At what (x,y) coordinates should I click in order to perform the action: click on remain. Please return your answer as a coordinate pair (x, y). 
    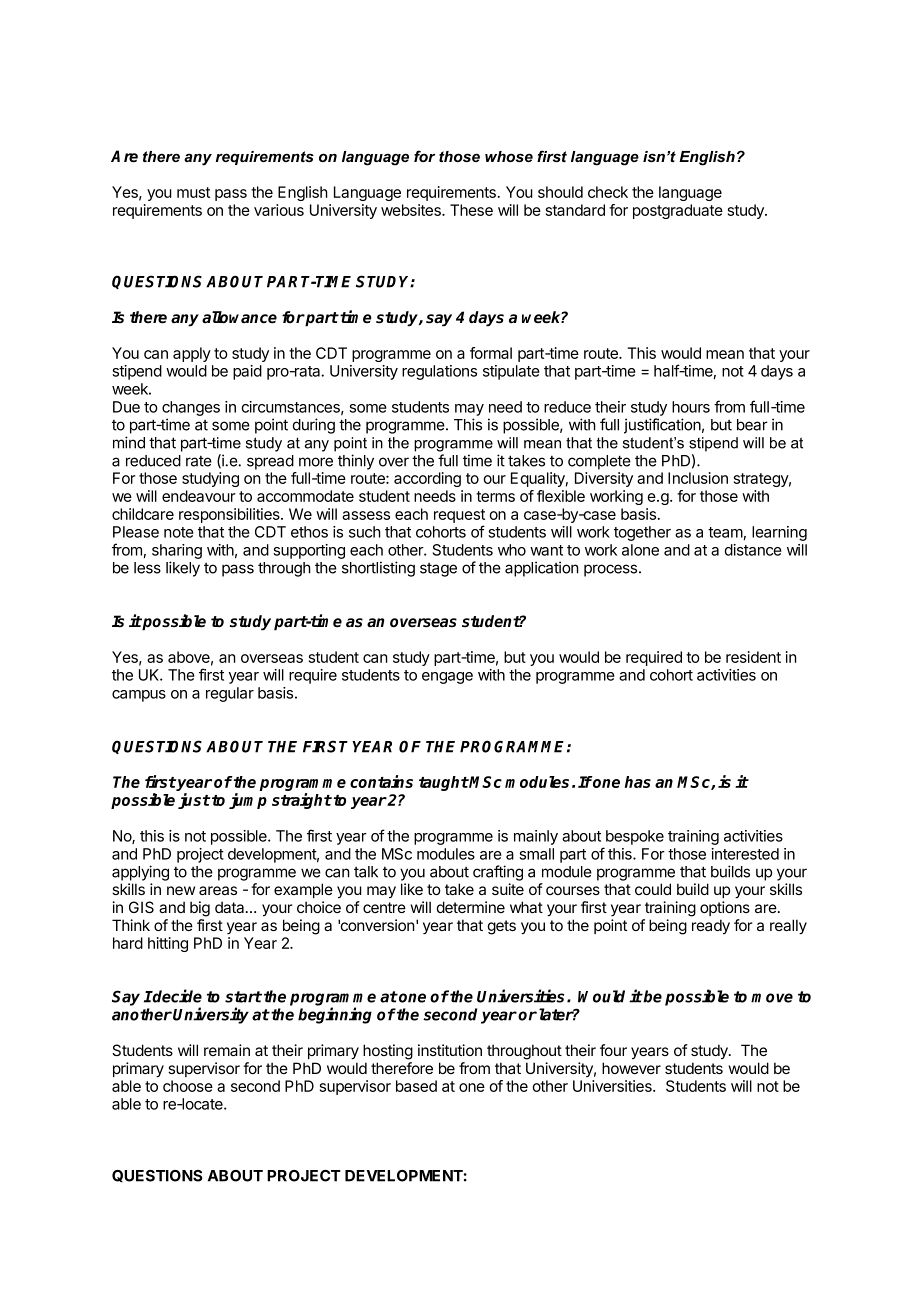
    Looking at the image, I should click on (227, 1050).
